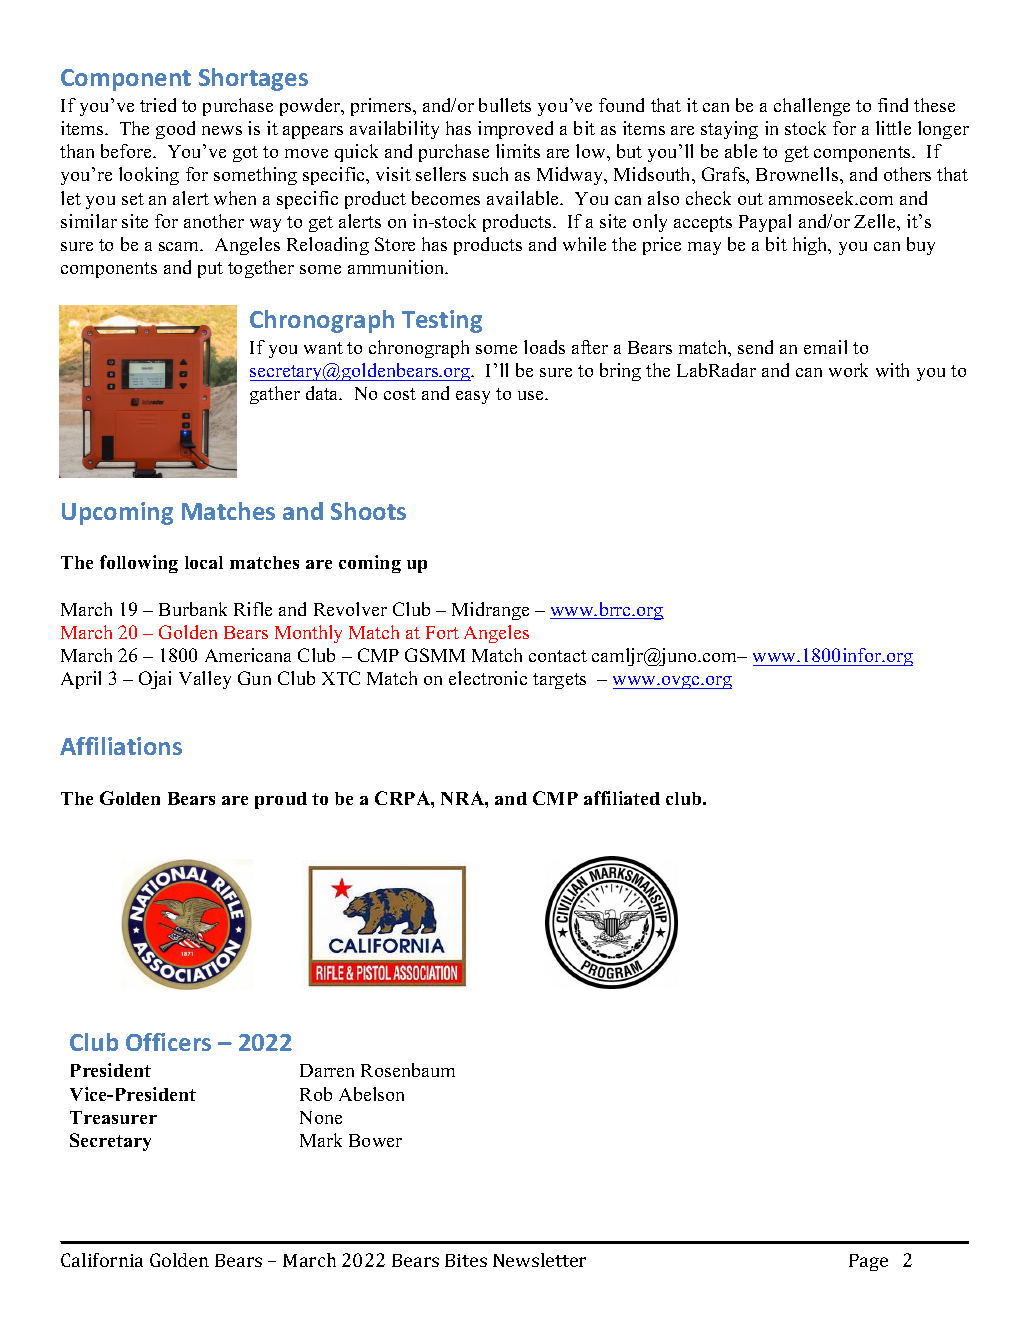 The width and height of the screenshot is (1030, 1333). I want to click on Valley, so click(205, 680).
